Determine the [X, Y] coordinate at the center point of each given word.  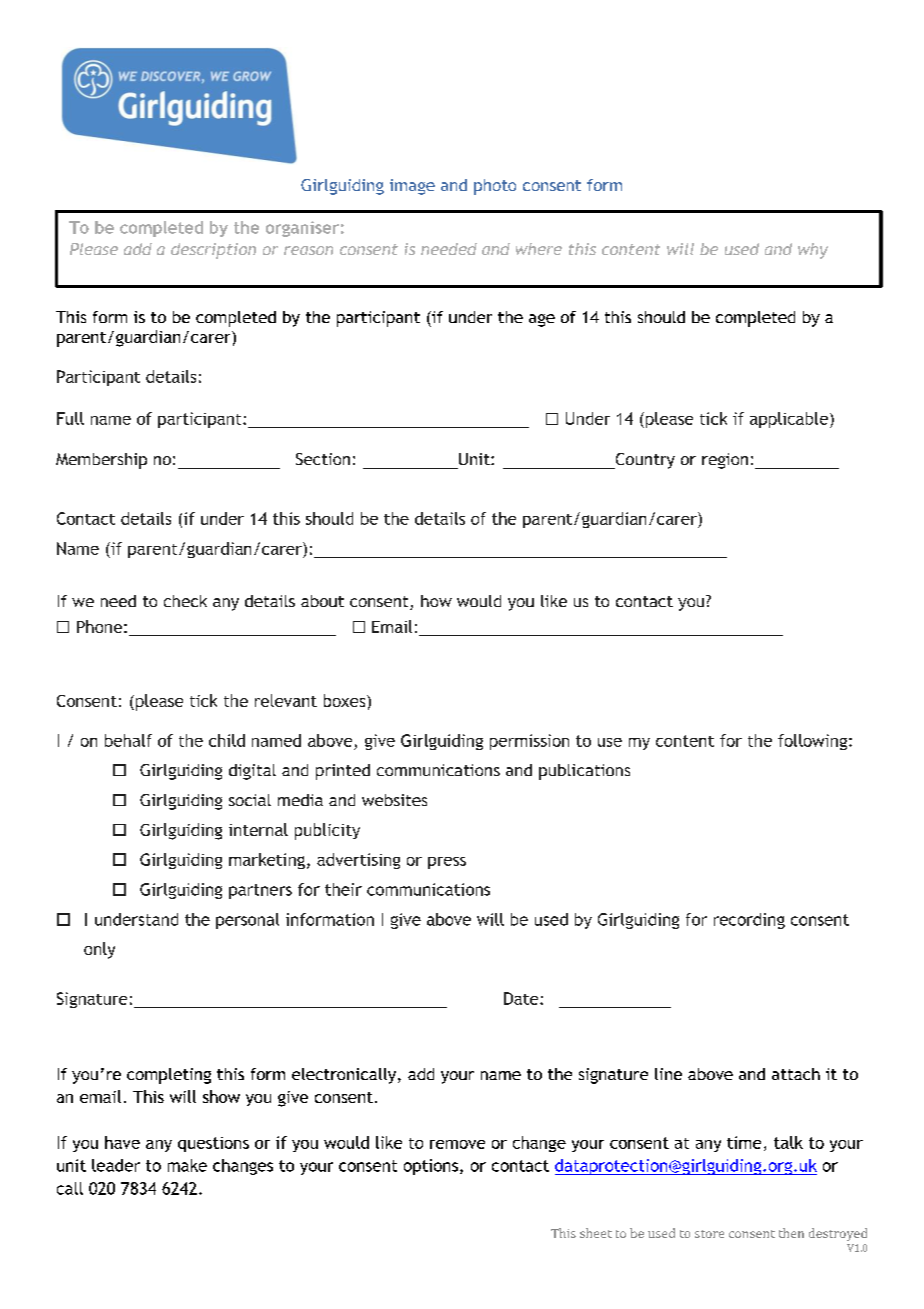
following [814, 742]
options [432, 1167]
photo [495, 187]
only [99, 950]
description [213, 251]
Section [323, 459]
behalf [128, 740]
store [709, 1234]
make [187, 1165]
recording [749, 921]
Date [522, 998]
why [813, 251]
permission [529, 742]
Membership [101, 461]
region [725, 461]
